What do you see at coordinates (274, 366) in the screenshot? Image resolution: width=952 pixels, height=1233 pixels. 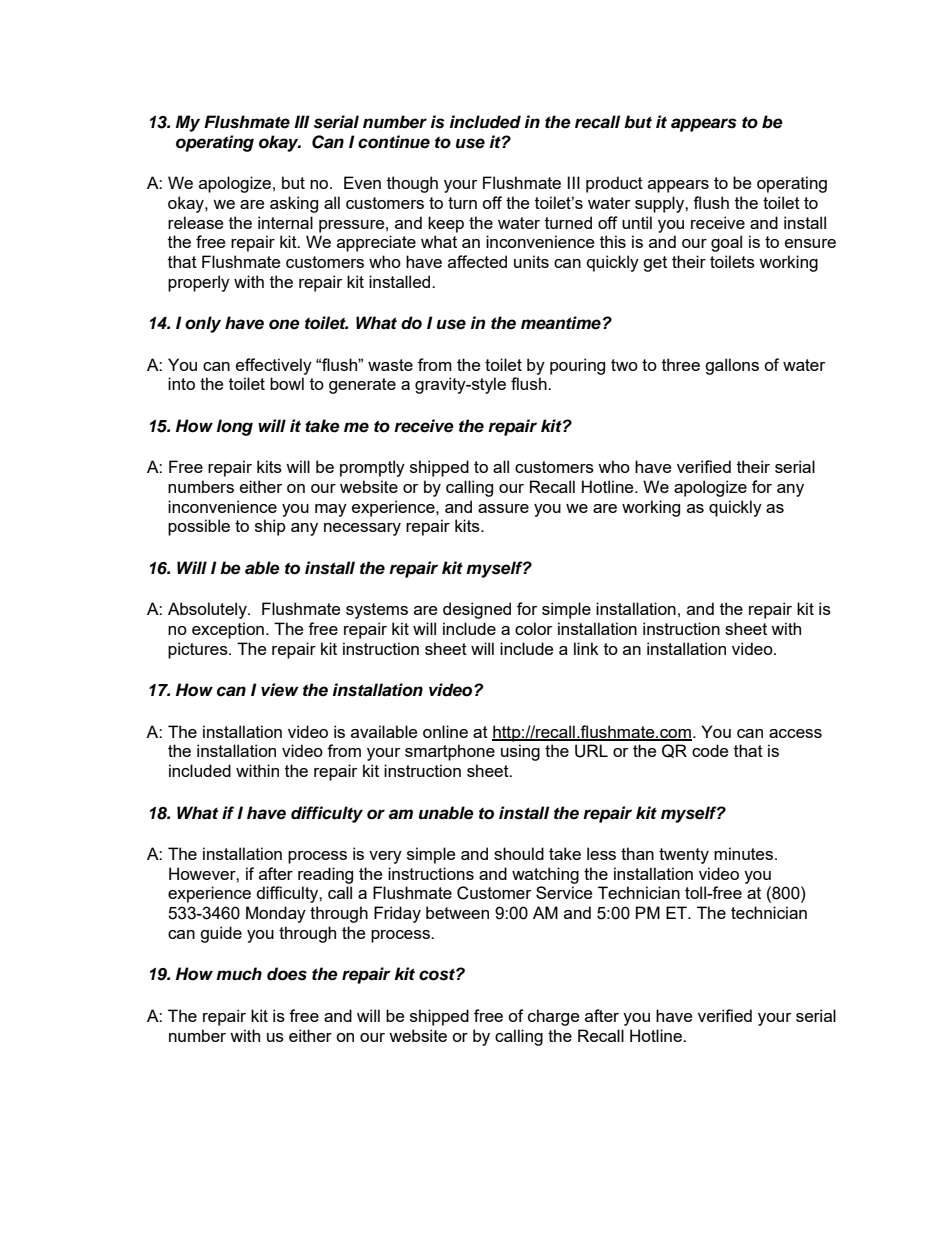 I see `effectively` at bounding box center [274, 366].
